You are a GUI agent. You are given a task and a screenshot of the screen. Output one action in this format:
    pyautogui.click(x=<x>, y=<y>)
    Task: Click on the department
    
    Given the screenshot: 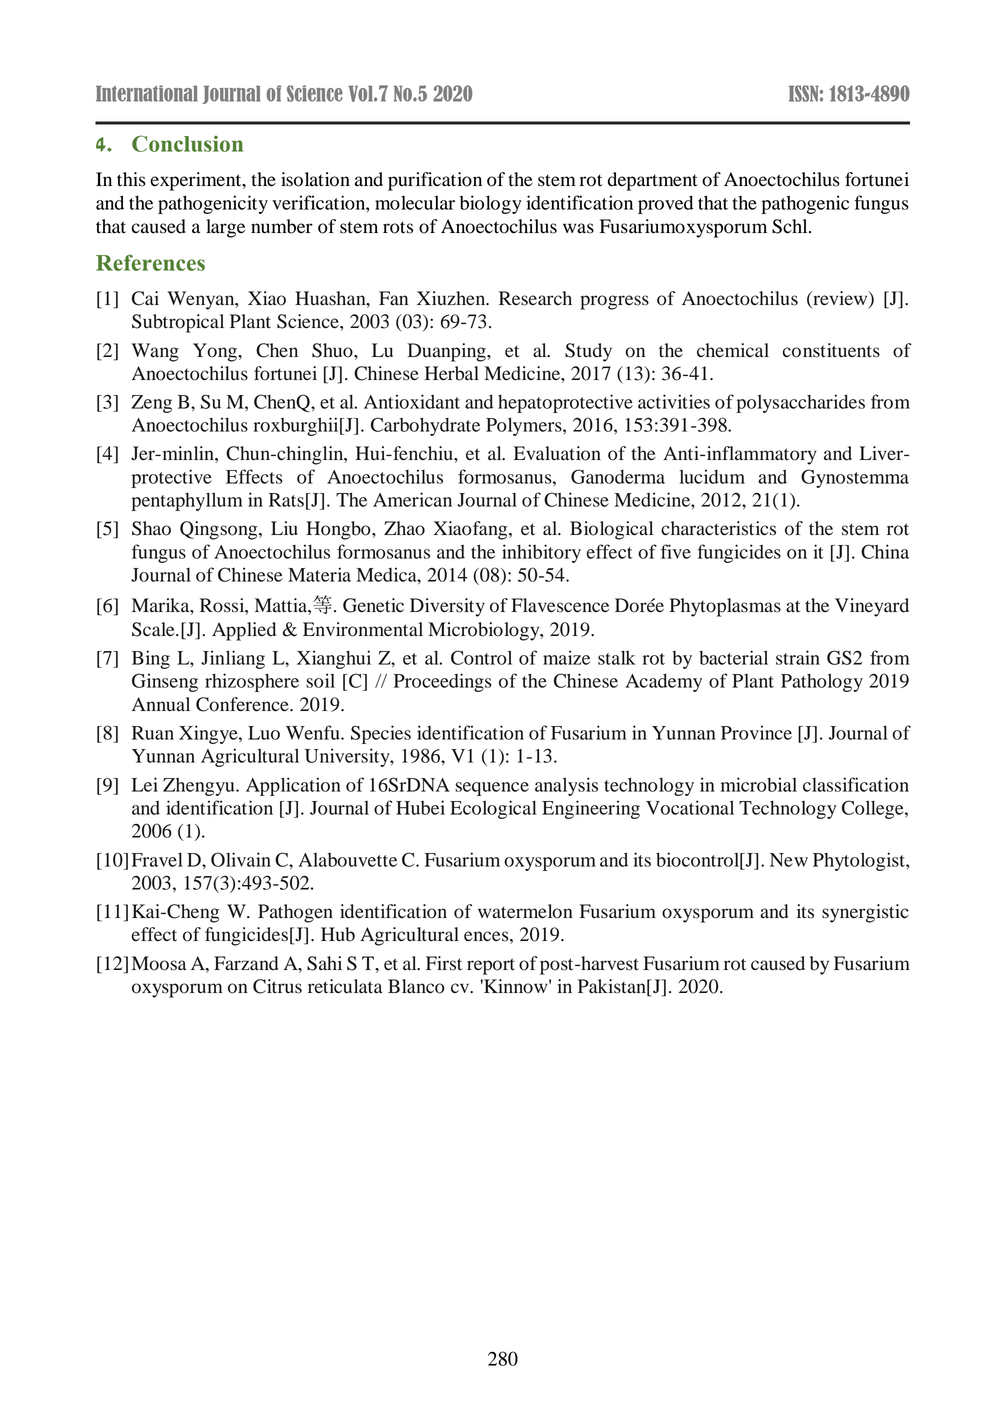 What is the action you would take?
    pyautogui.click(x=653, y=181)
